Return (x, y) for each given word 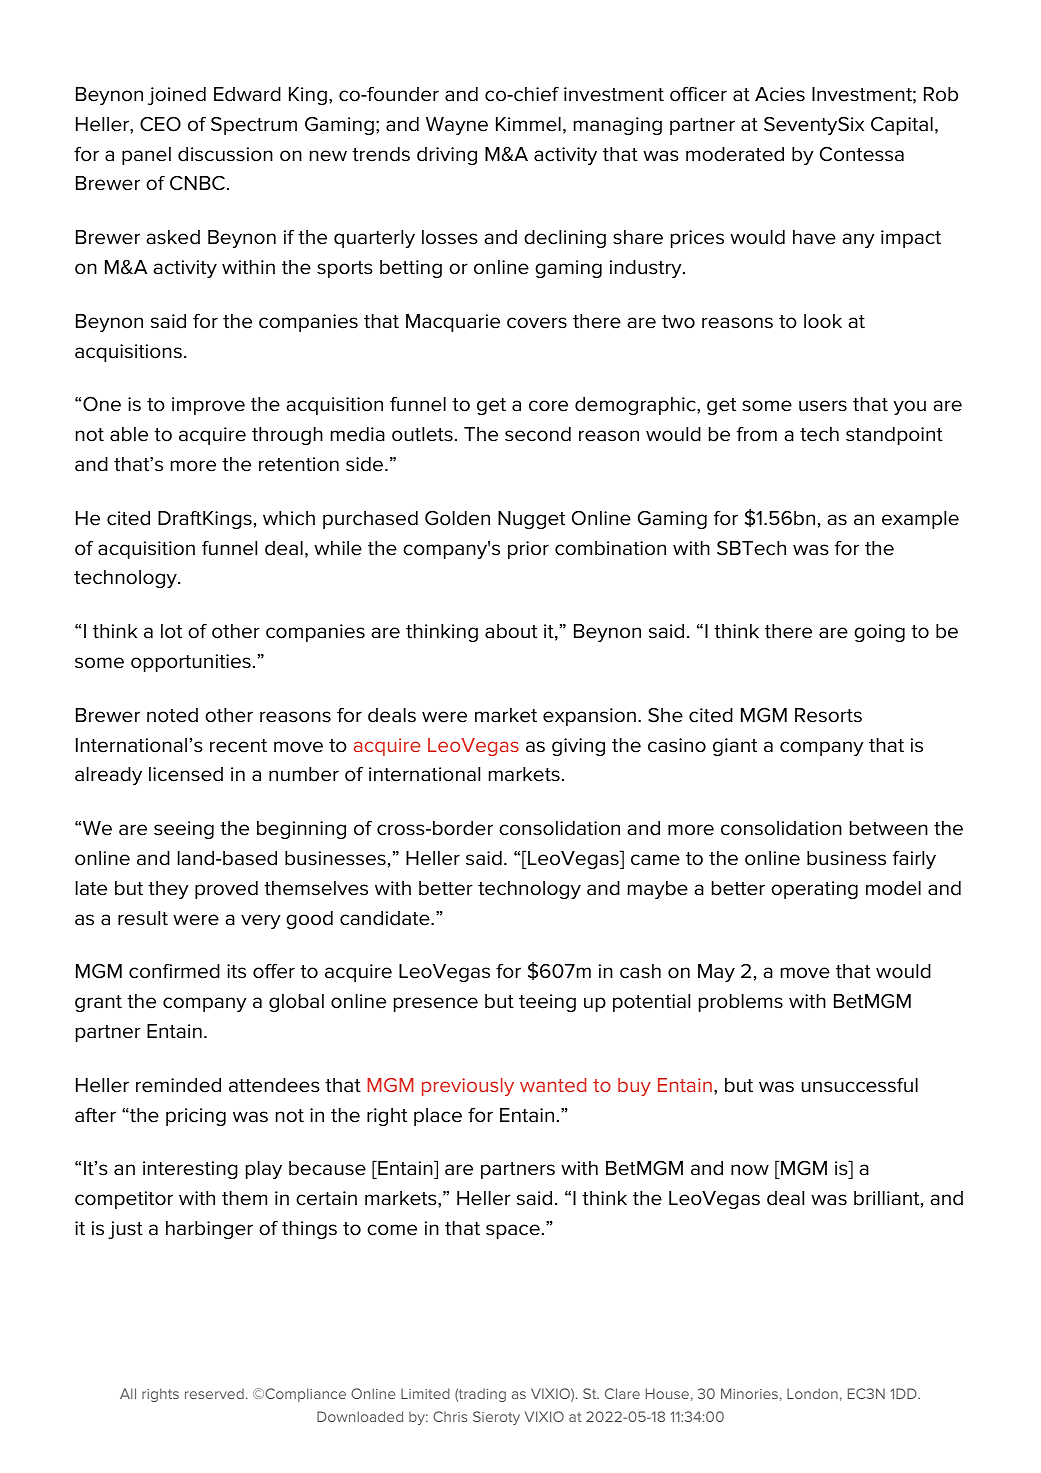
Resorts (828, 715)
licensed (186, 774)
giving (578, 747)
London (812, 1393)
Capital (902, 125)
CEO (160, 124)
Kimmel (528, 124)
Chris (450, 1416)
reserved (214, 1394)
